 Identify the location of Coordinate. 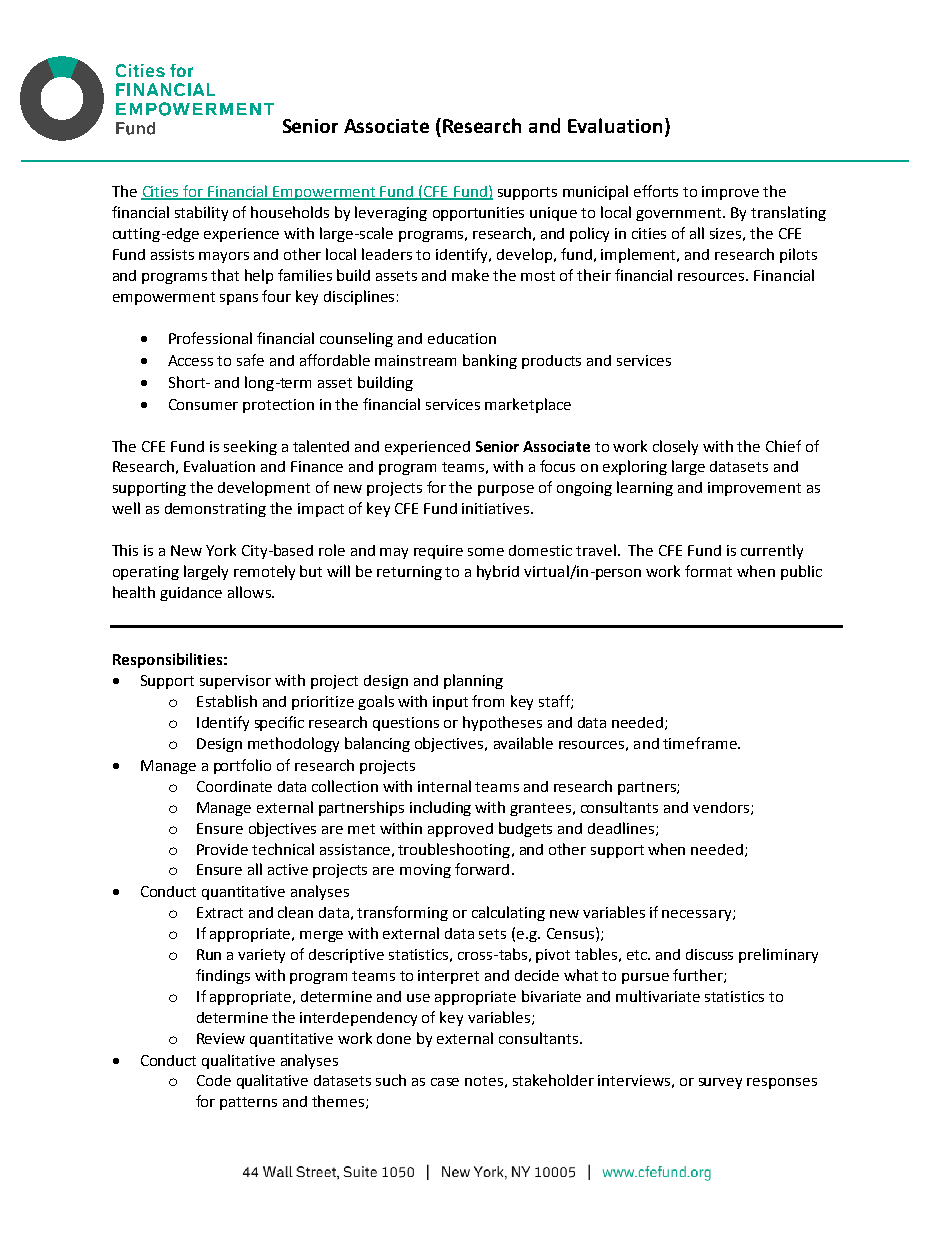
(234, 786).
